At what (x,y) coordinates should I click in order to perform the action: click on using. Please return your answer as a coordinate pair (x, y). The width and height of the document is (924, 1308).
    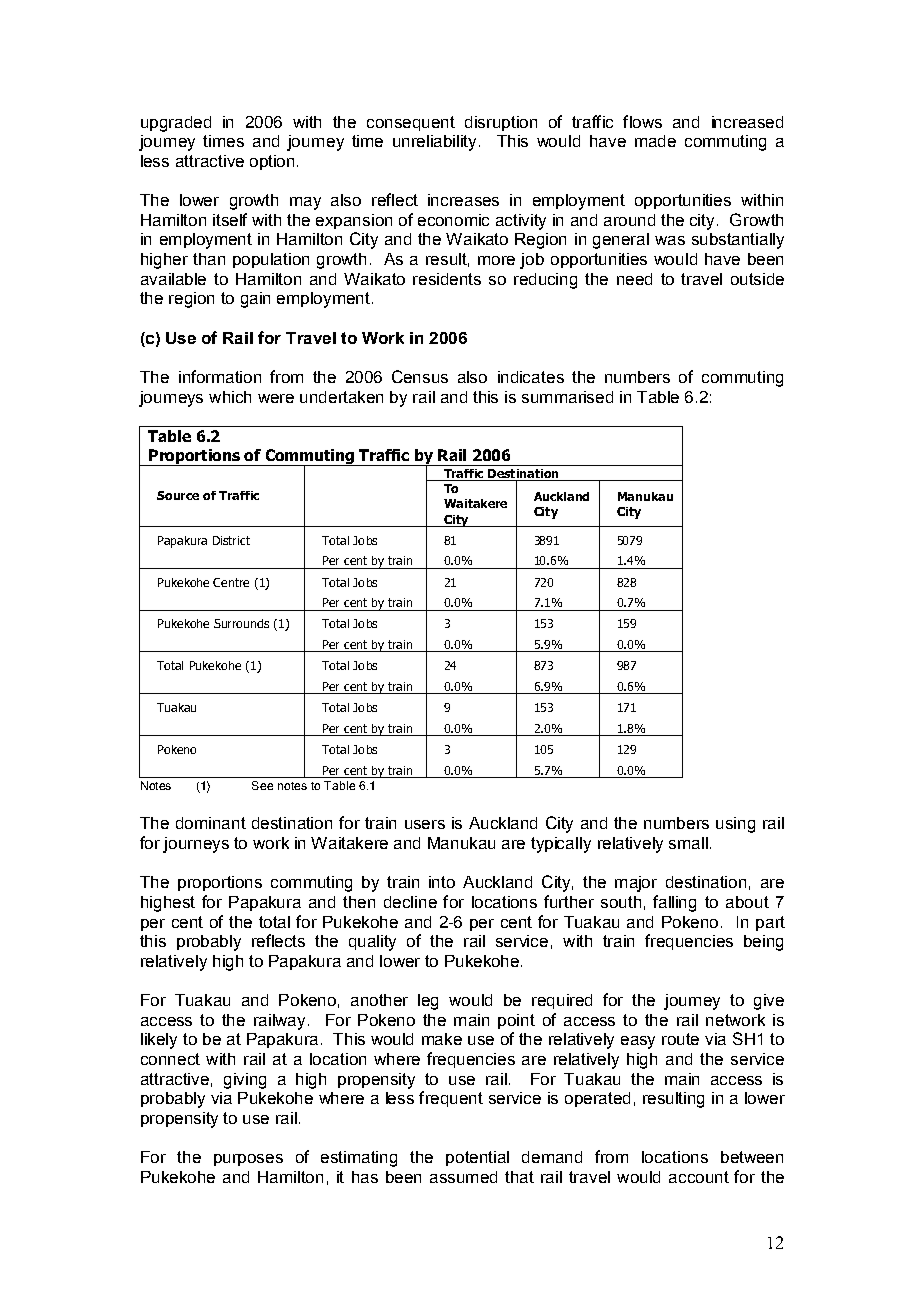
    Looking at the image, I should click on (735, 825).
